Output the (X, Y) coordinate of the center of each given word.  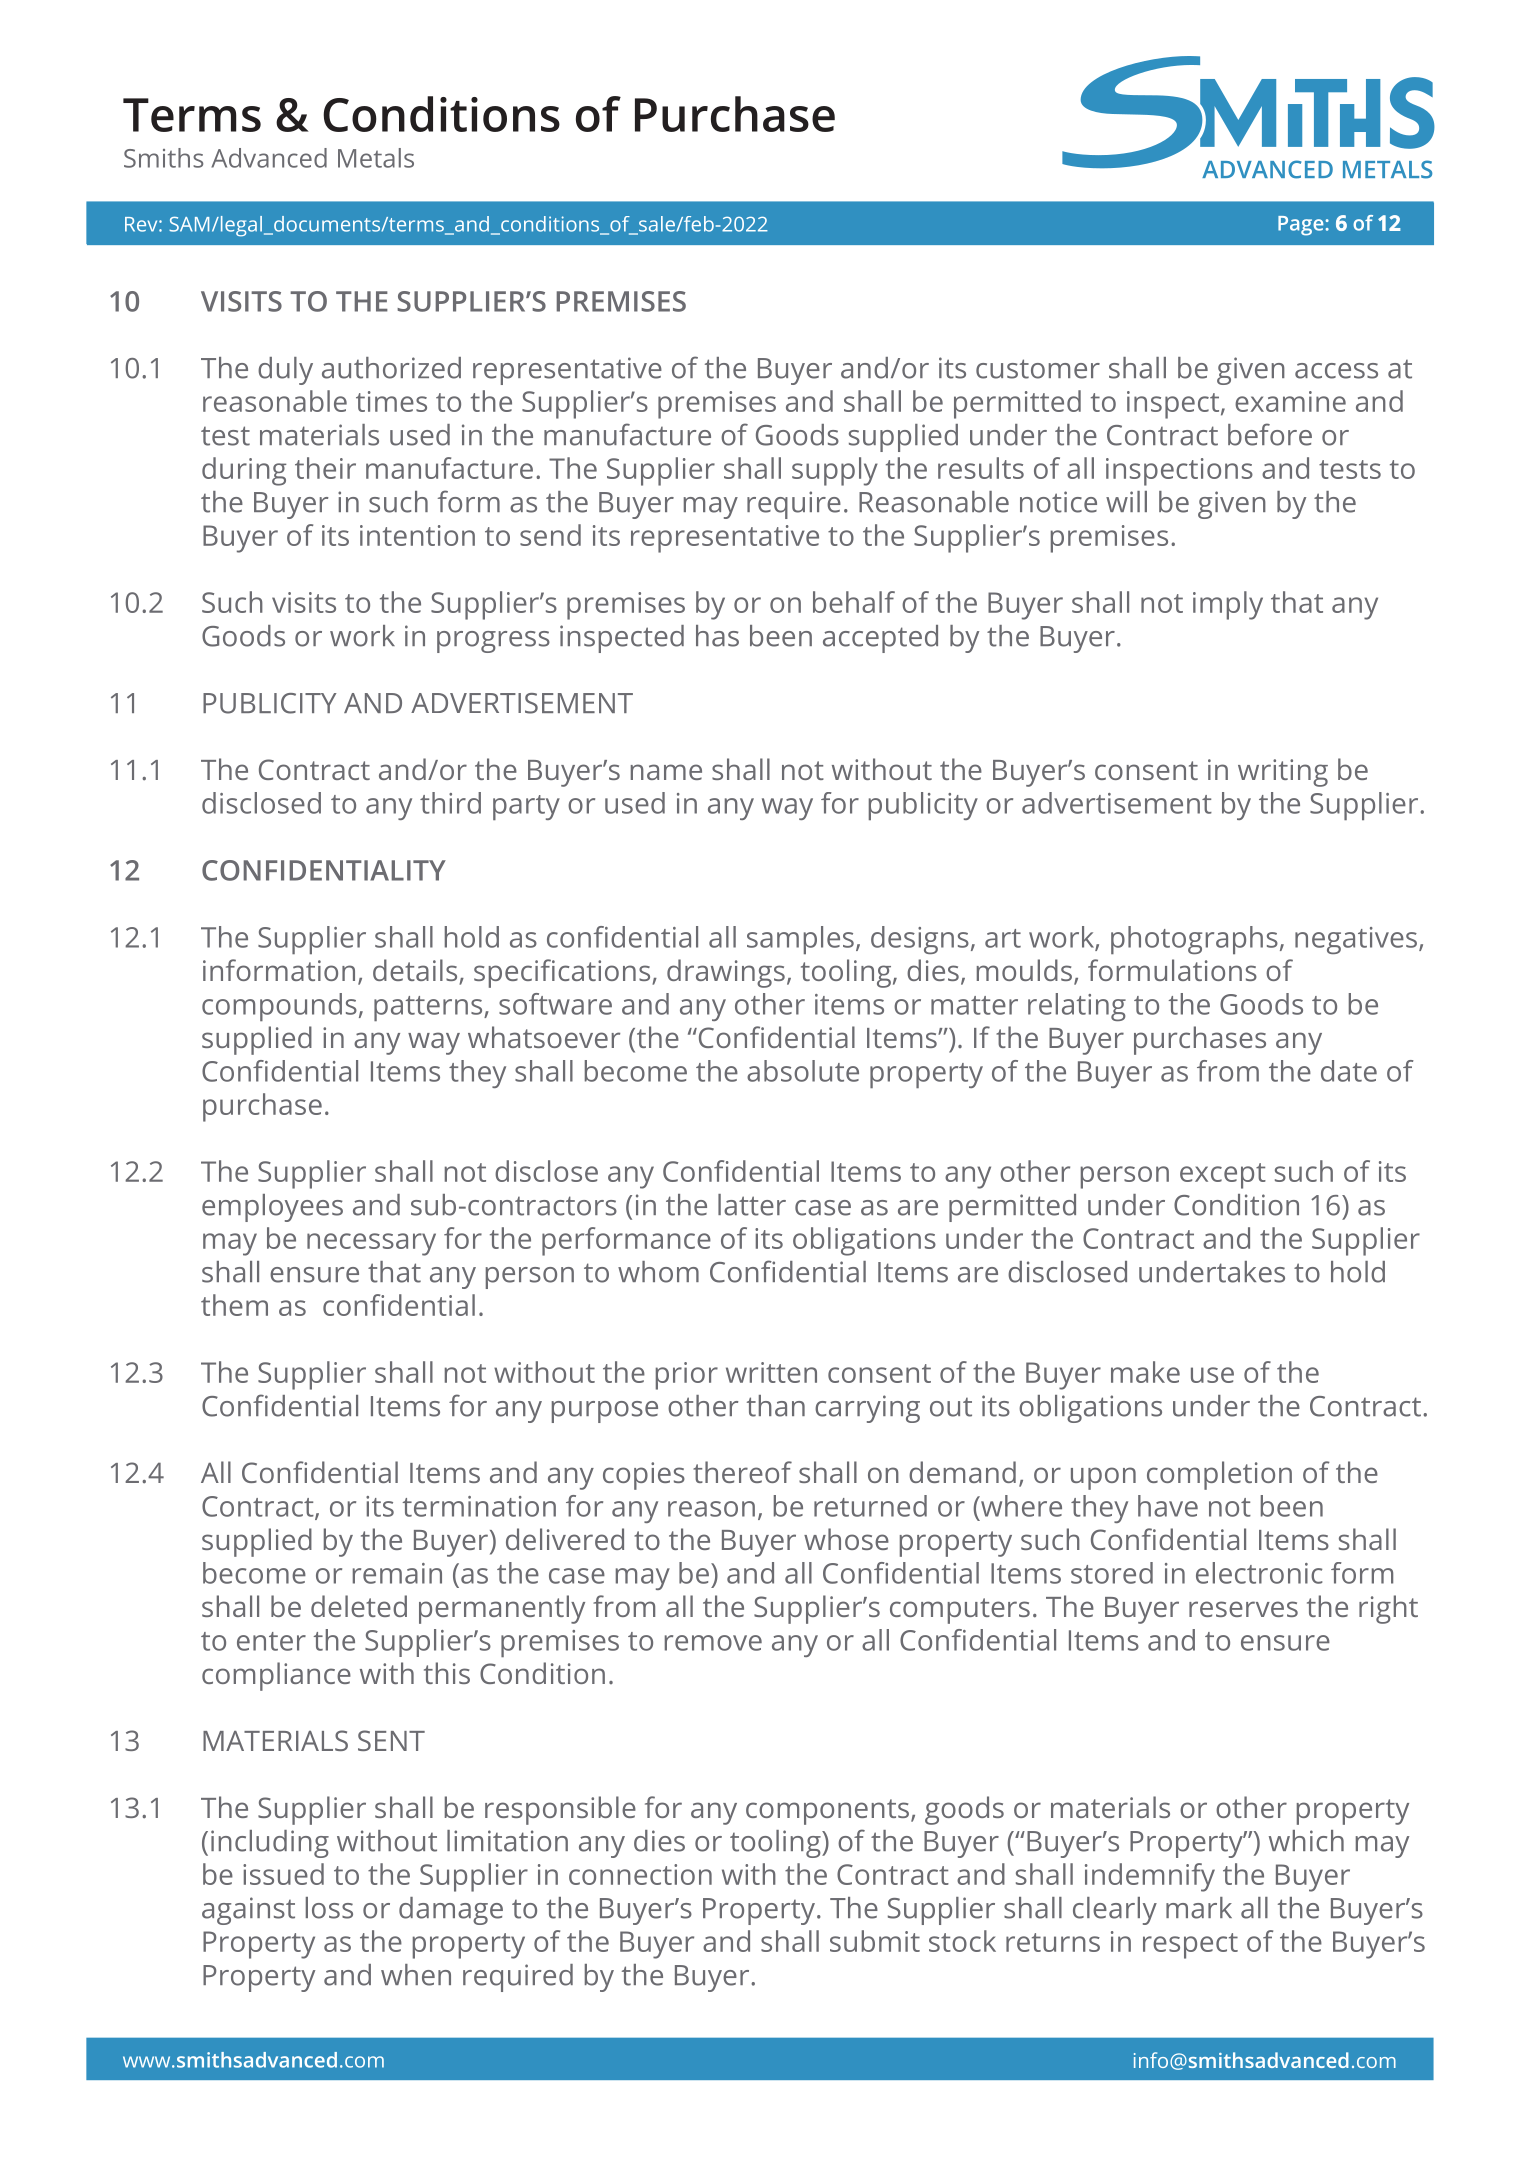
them (234, 1305)
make (1145, 1372)
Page (1300, 226)
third (450, 803)
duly (285, 371)
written (771, 1372)
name (666, 772)
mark (1199, 1908)
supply (835, 471)
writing (1283, 773)
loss (329, 1908)
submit (875, 1941)
